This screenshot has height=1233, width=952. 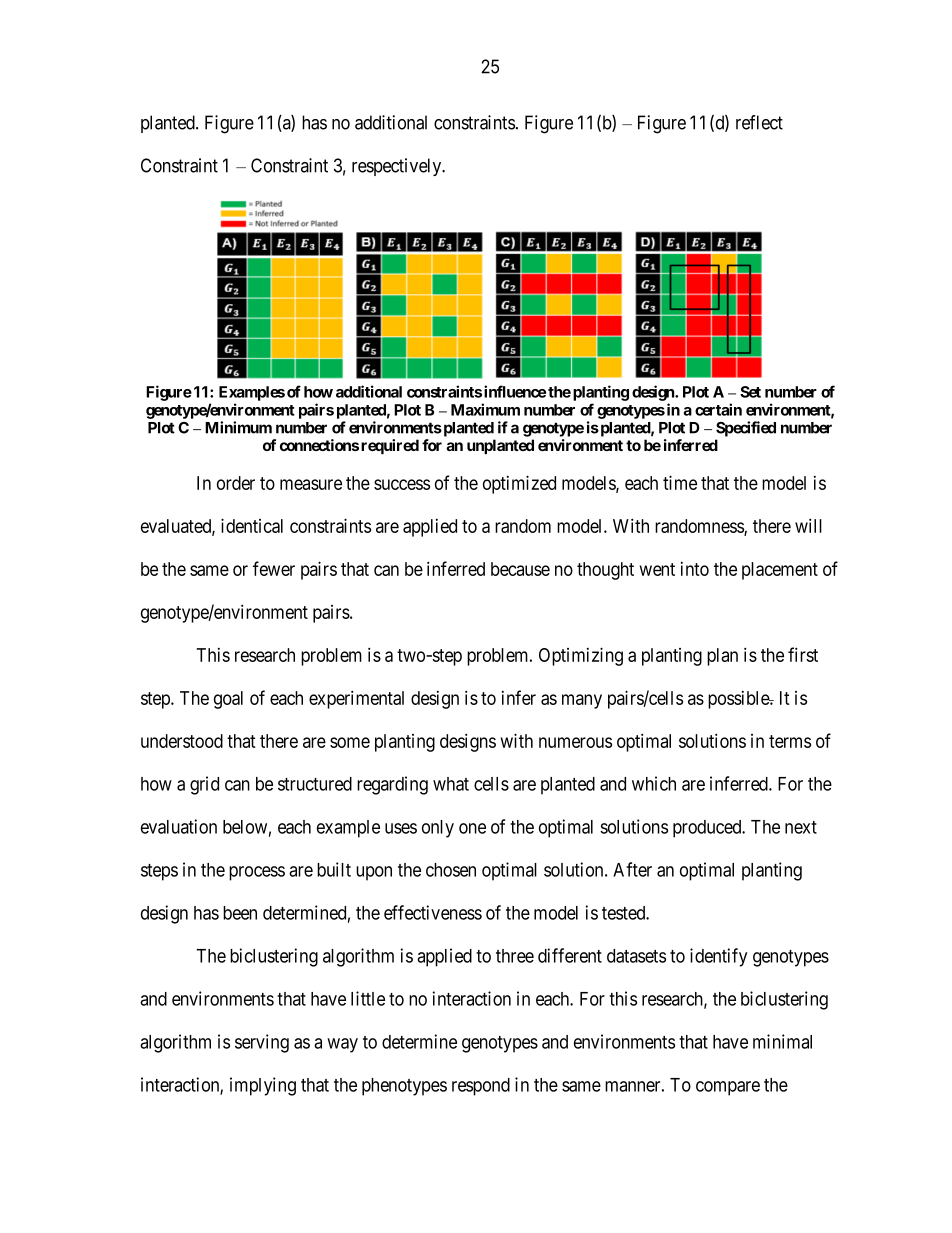 I want to click on serving, so click(x=262, y=1043).
